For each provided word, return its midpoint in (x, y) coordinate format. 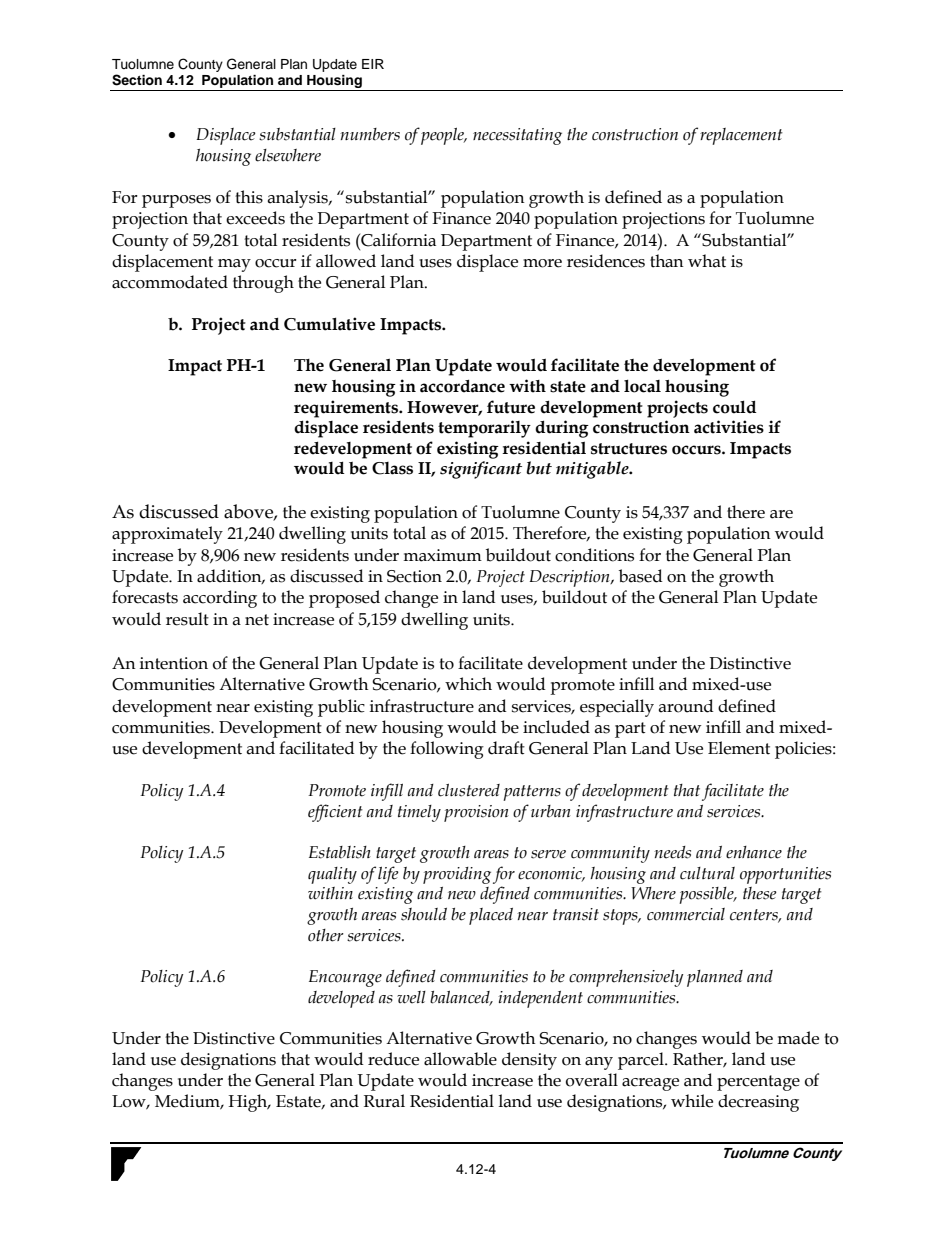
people (443, 136)
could (735, 407)
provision (476, 813)
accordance (462, 386)
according (220, 599)
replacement (741, 136)
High (249, 1103)
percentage (758, 1083)
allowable (460, 1059)
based (641, 576)
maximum (442, 555)
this (249, 197)
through (263, 284)
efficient (335, 813)
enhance (754, 852)
